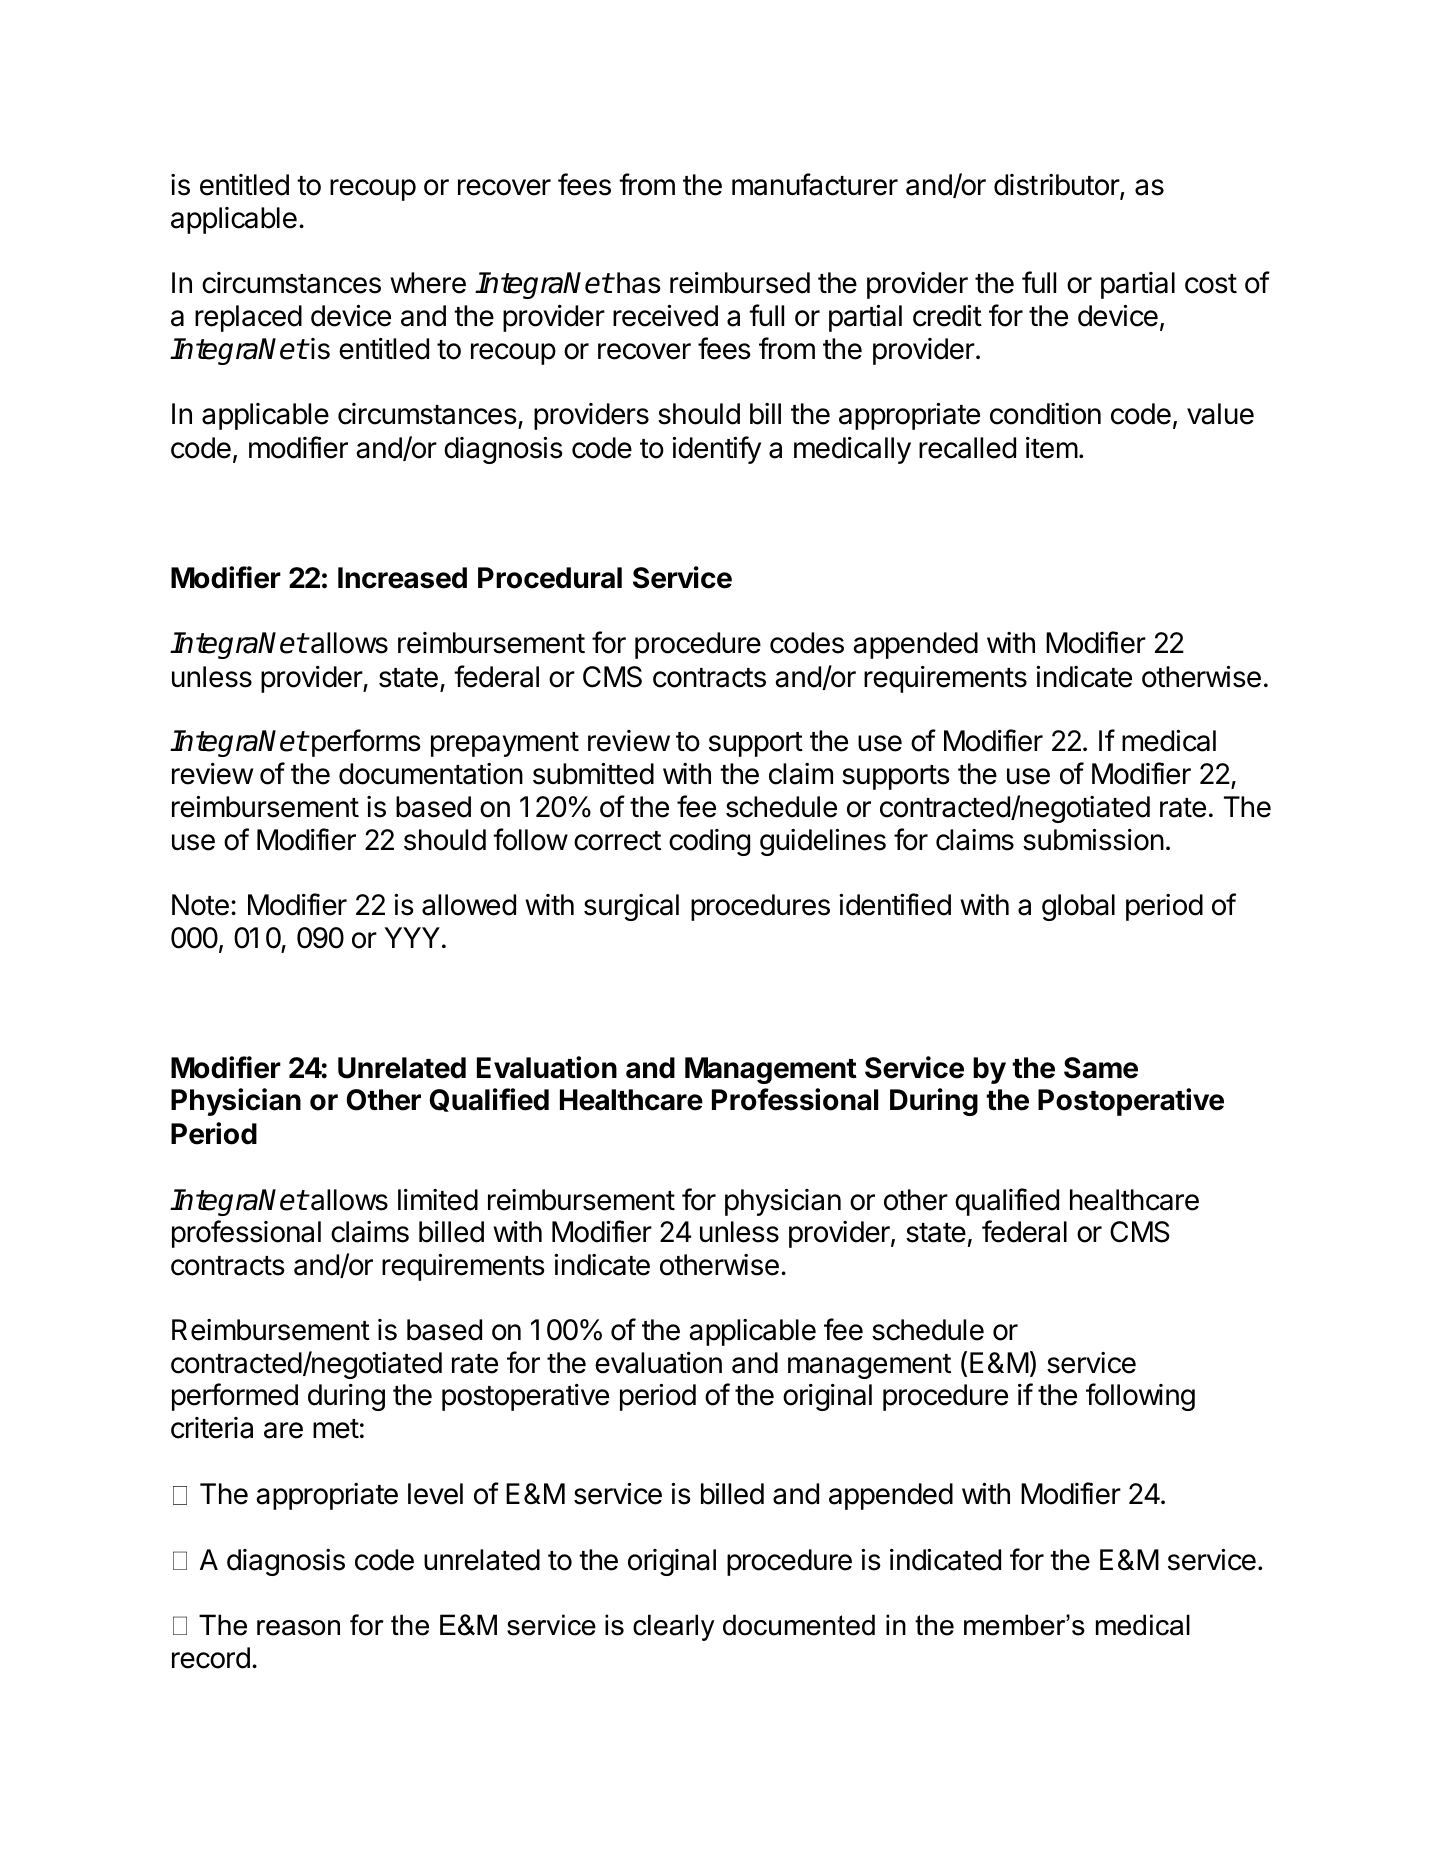  What do you see at coordinates (428, 283) in the screenshot?
I see `where` at bounding box center [428, 283].
